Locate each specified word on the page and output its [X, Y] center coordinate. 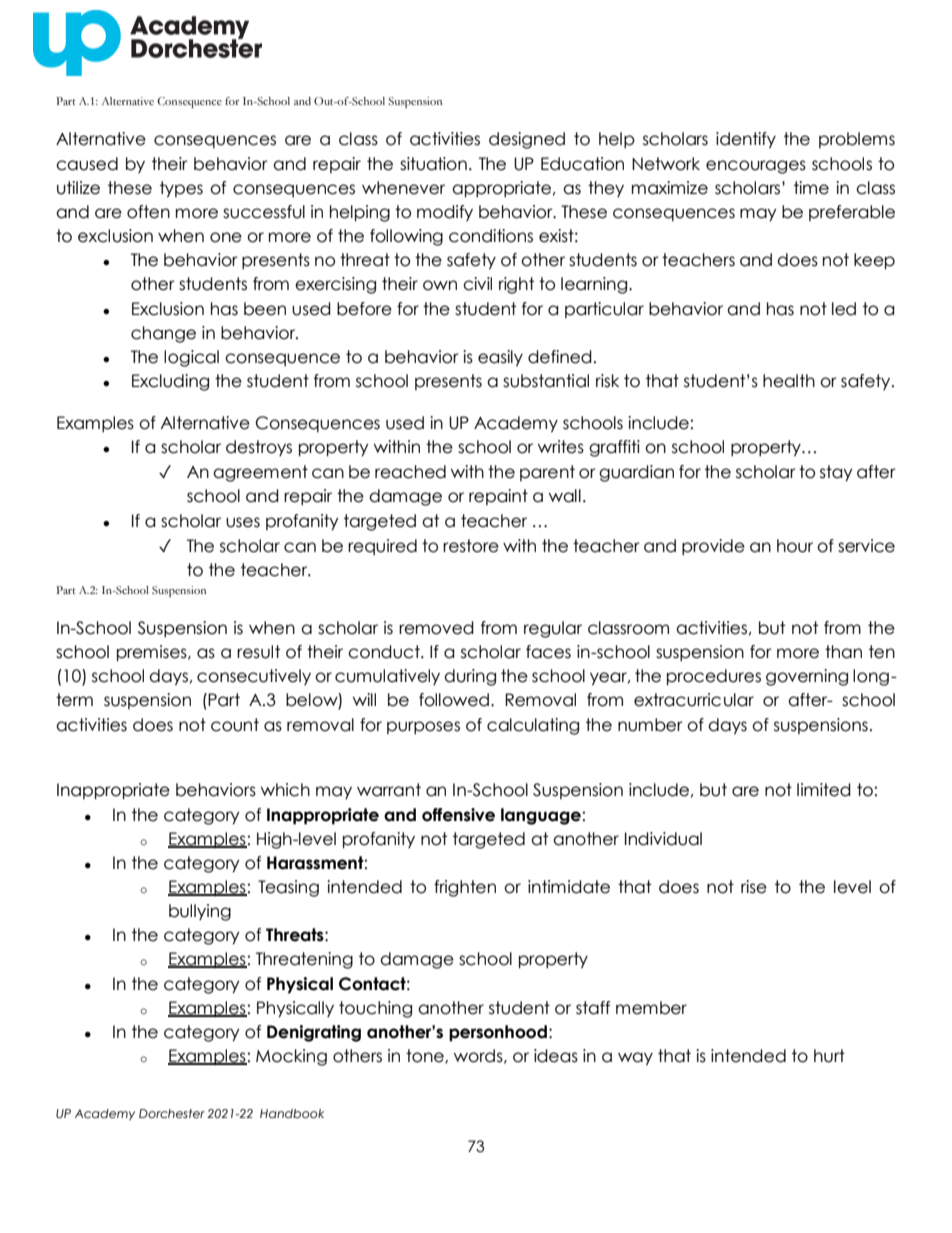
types [181, 189]
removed [436, 628]
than [843, 652]
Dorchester [172, 1113]
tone [426, 1056]
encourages [756, 167]
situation [433, 164]
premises [153, 653]
